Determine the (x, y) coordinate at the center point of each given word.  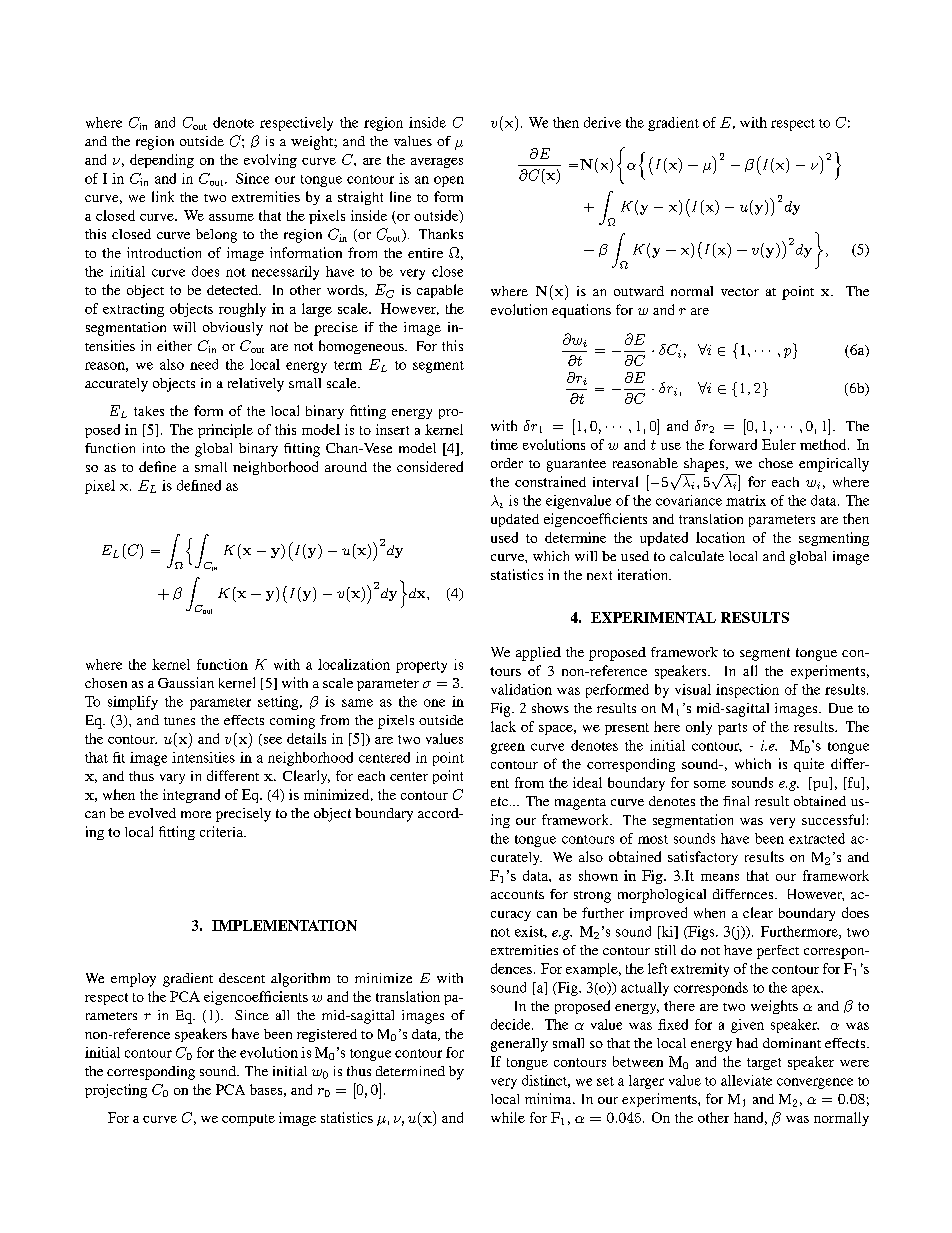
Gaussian (186, 682)
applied (538, 654)
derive (602, 122)
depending (162, 161)
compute (248, 1120)
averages (437, 163)
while (508, 1117)
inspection (747, 691)
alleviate (746, 1080)
